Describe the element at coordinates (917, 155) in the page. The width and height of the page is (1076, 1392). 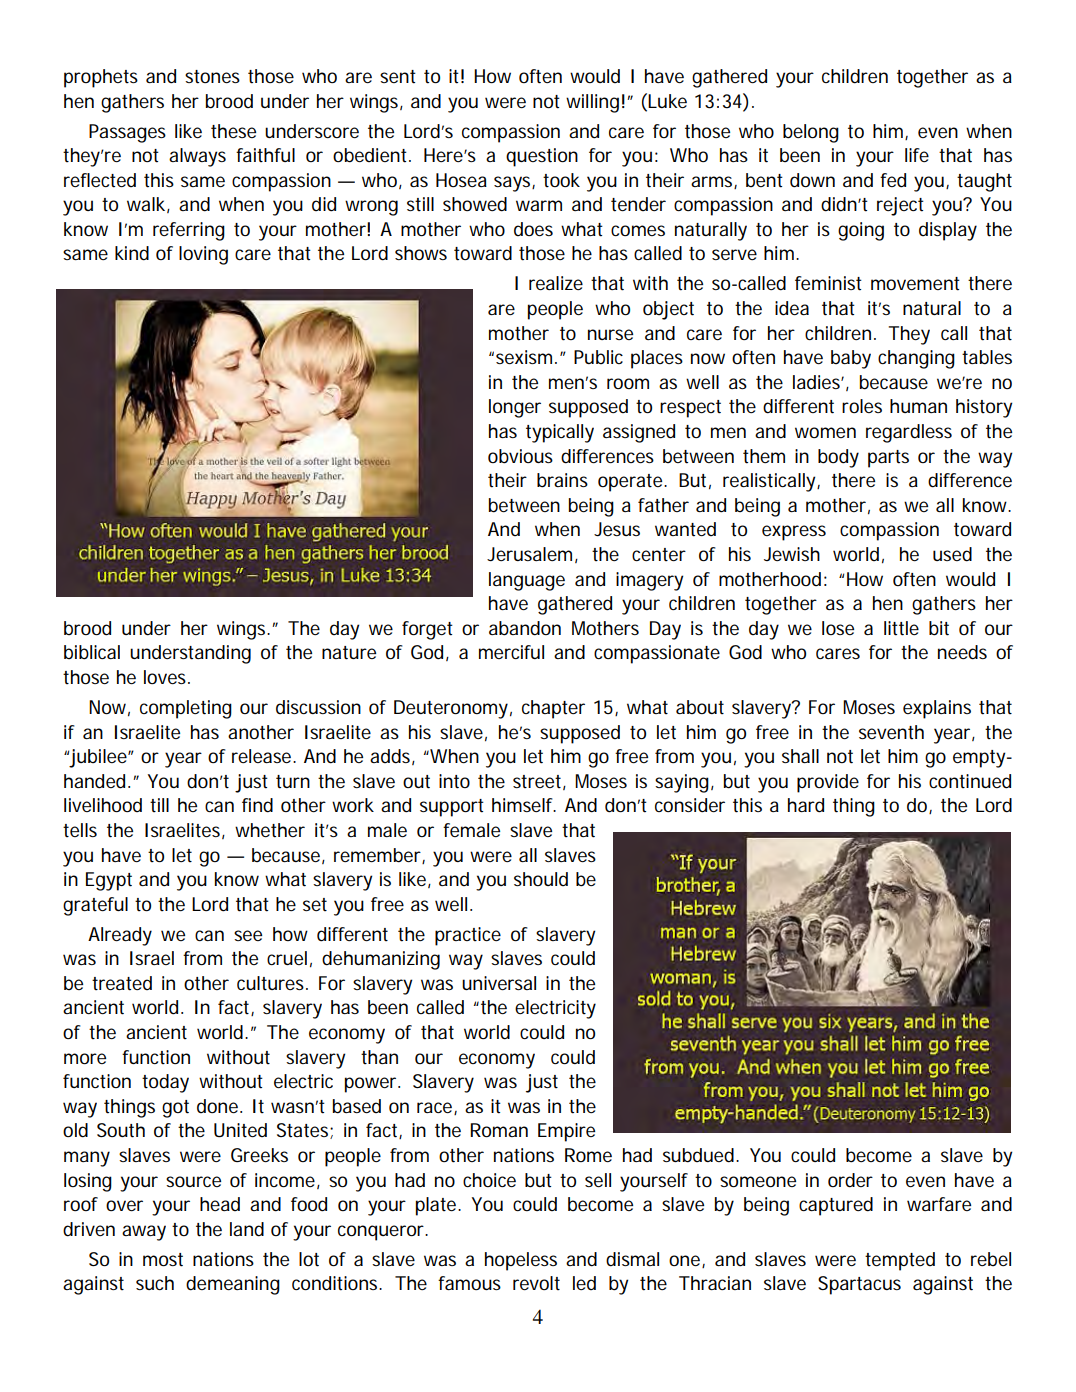
I see `life` at that location.
